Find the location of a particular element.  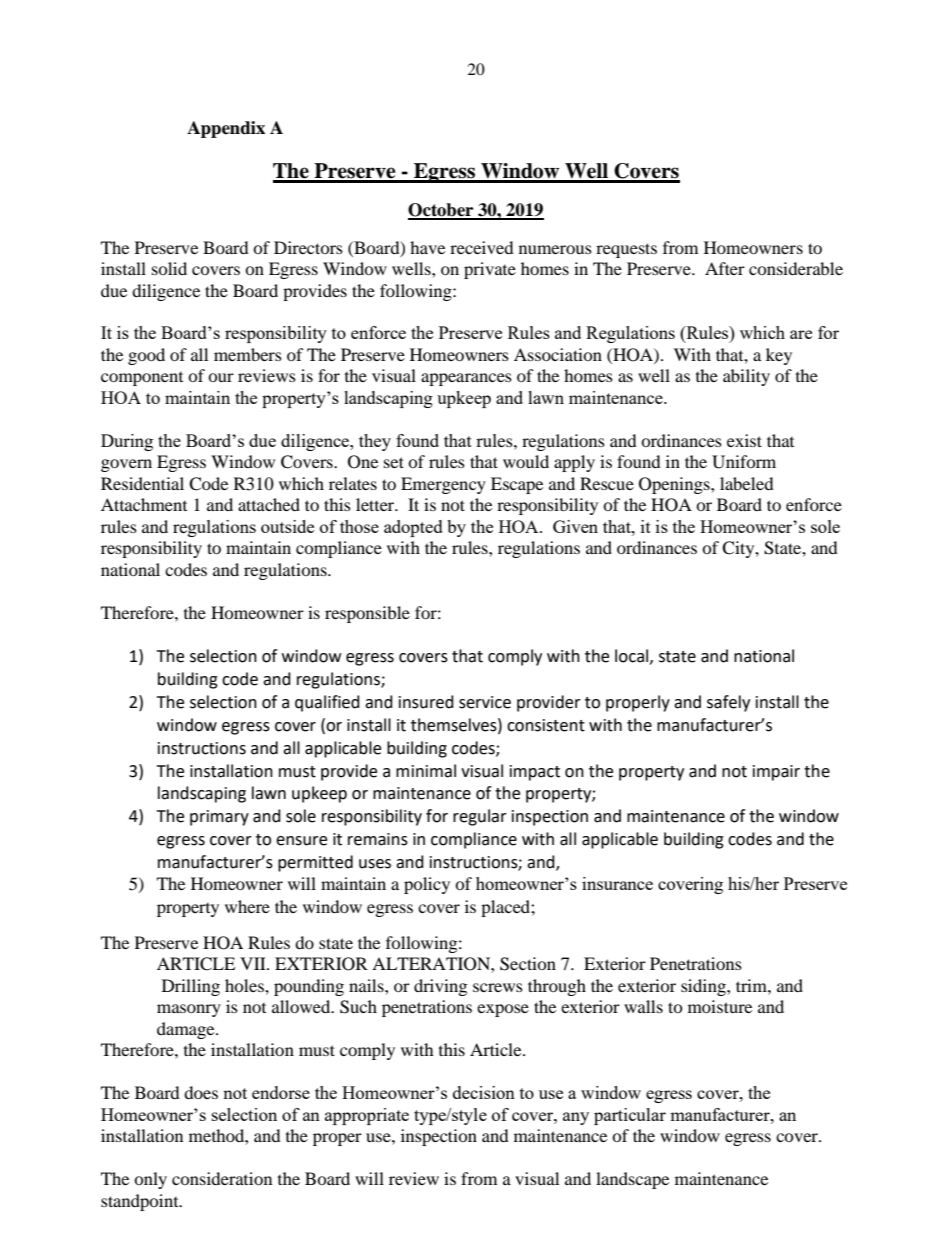

decision is located at coordinates (484, 1092).
